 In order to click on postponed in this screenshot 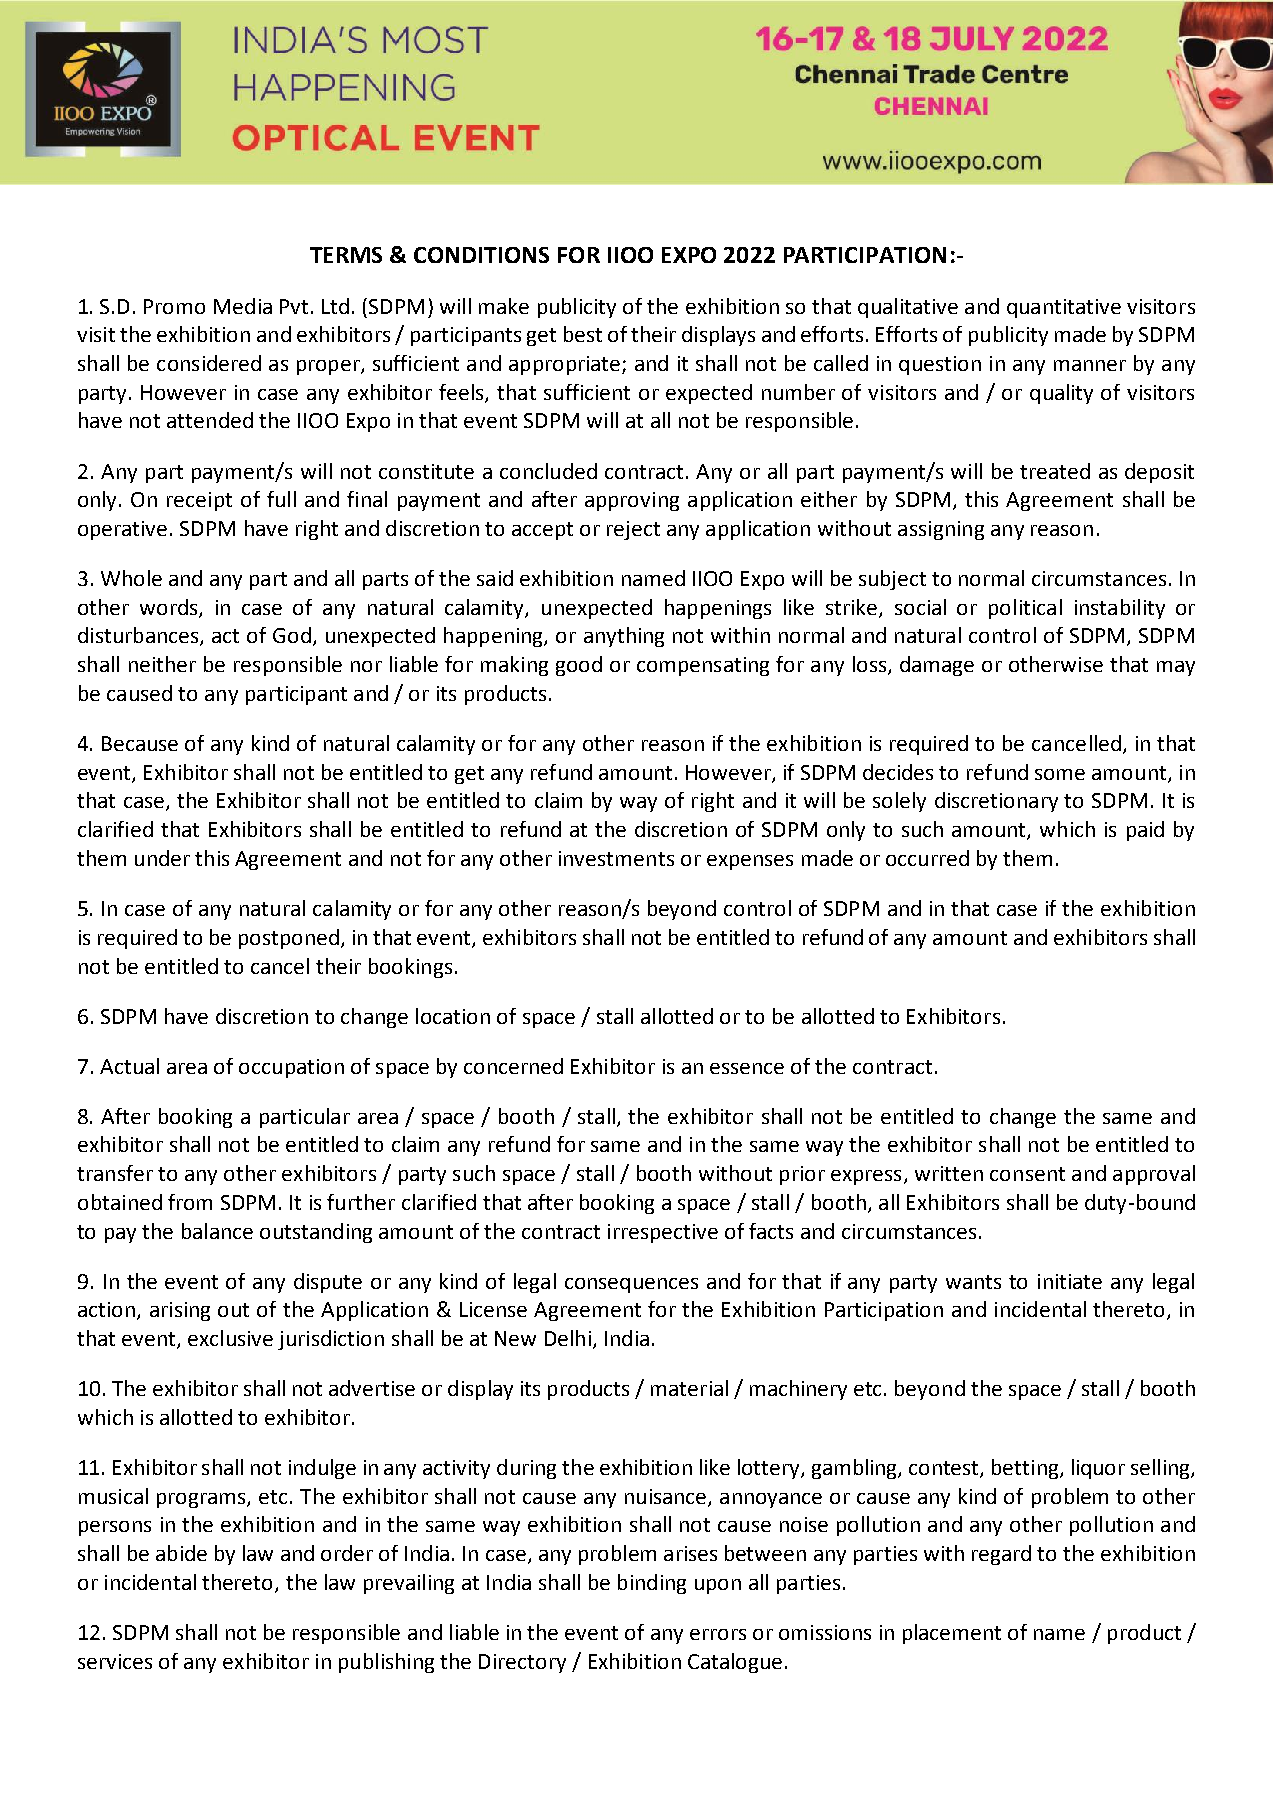, I will do `click(289, 939)`.
